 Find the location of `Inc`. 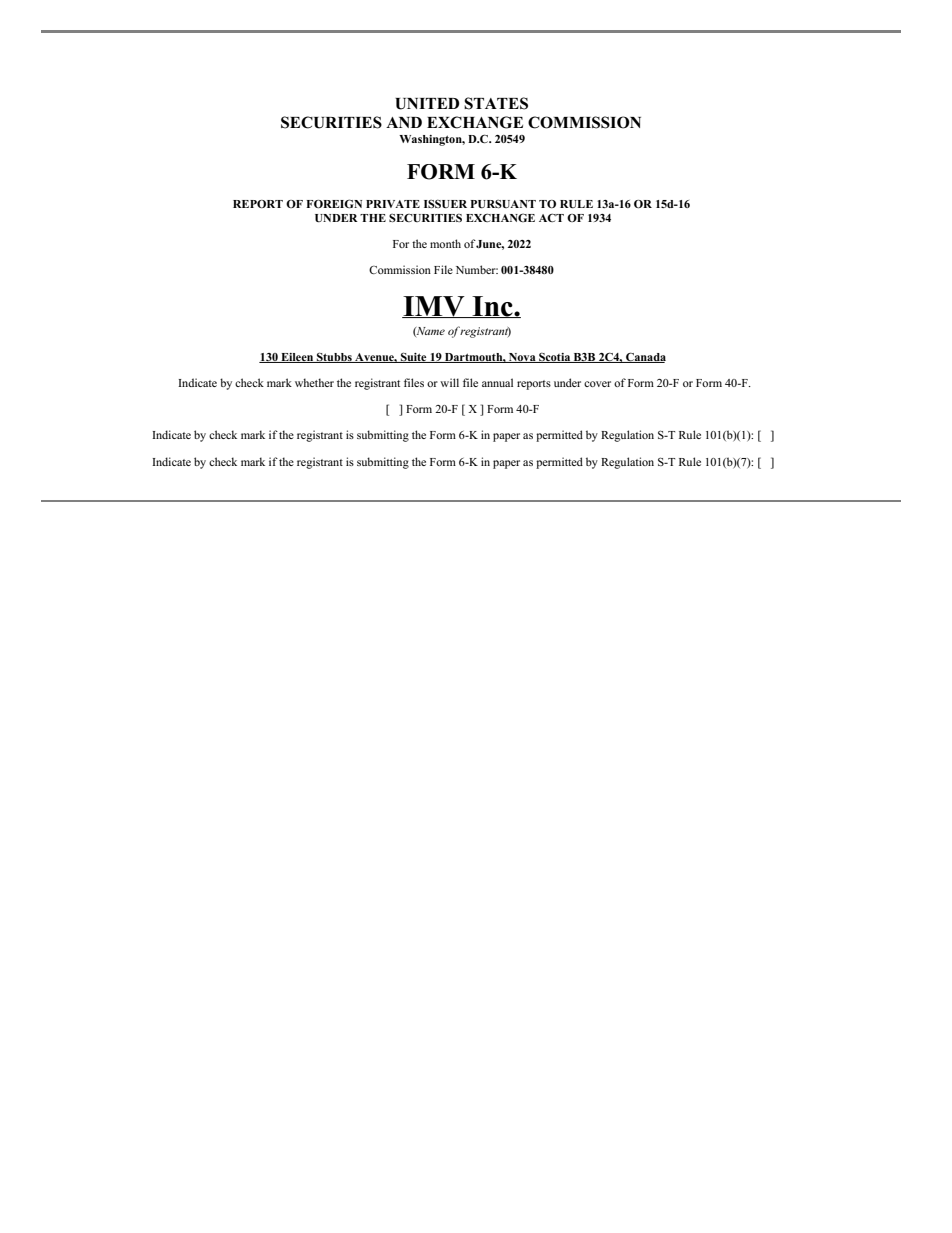

Inc is located at coordinates (492, 307).
